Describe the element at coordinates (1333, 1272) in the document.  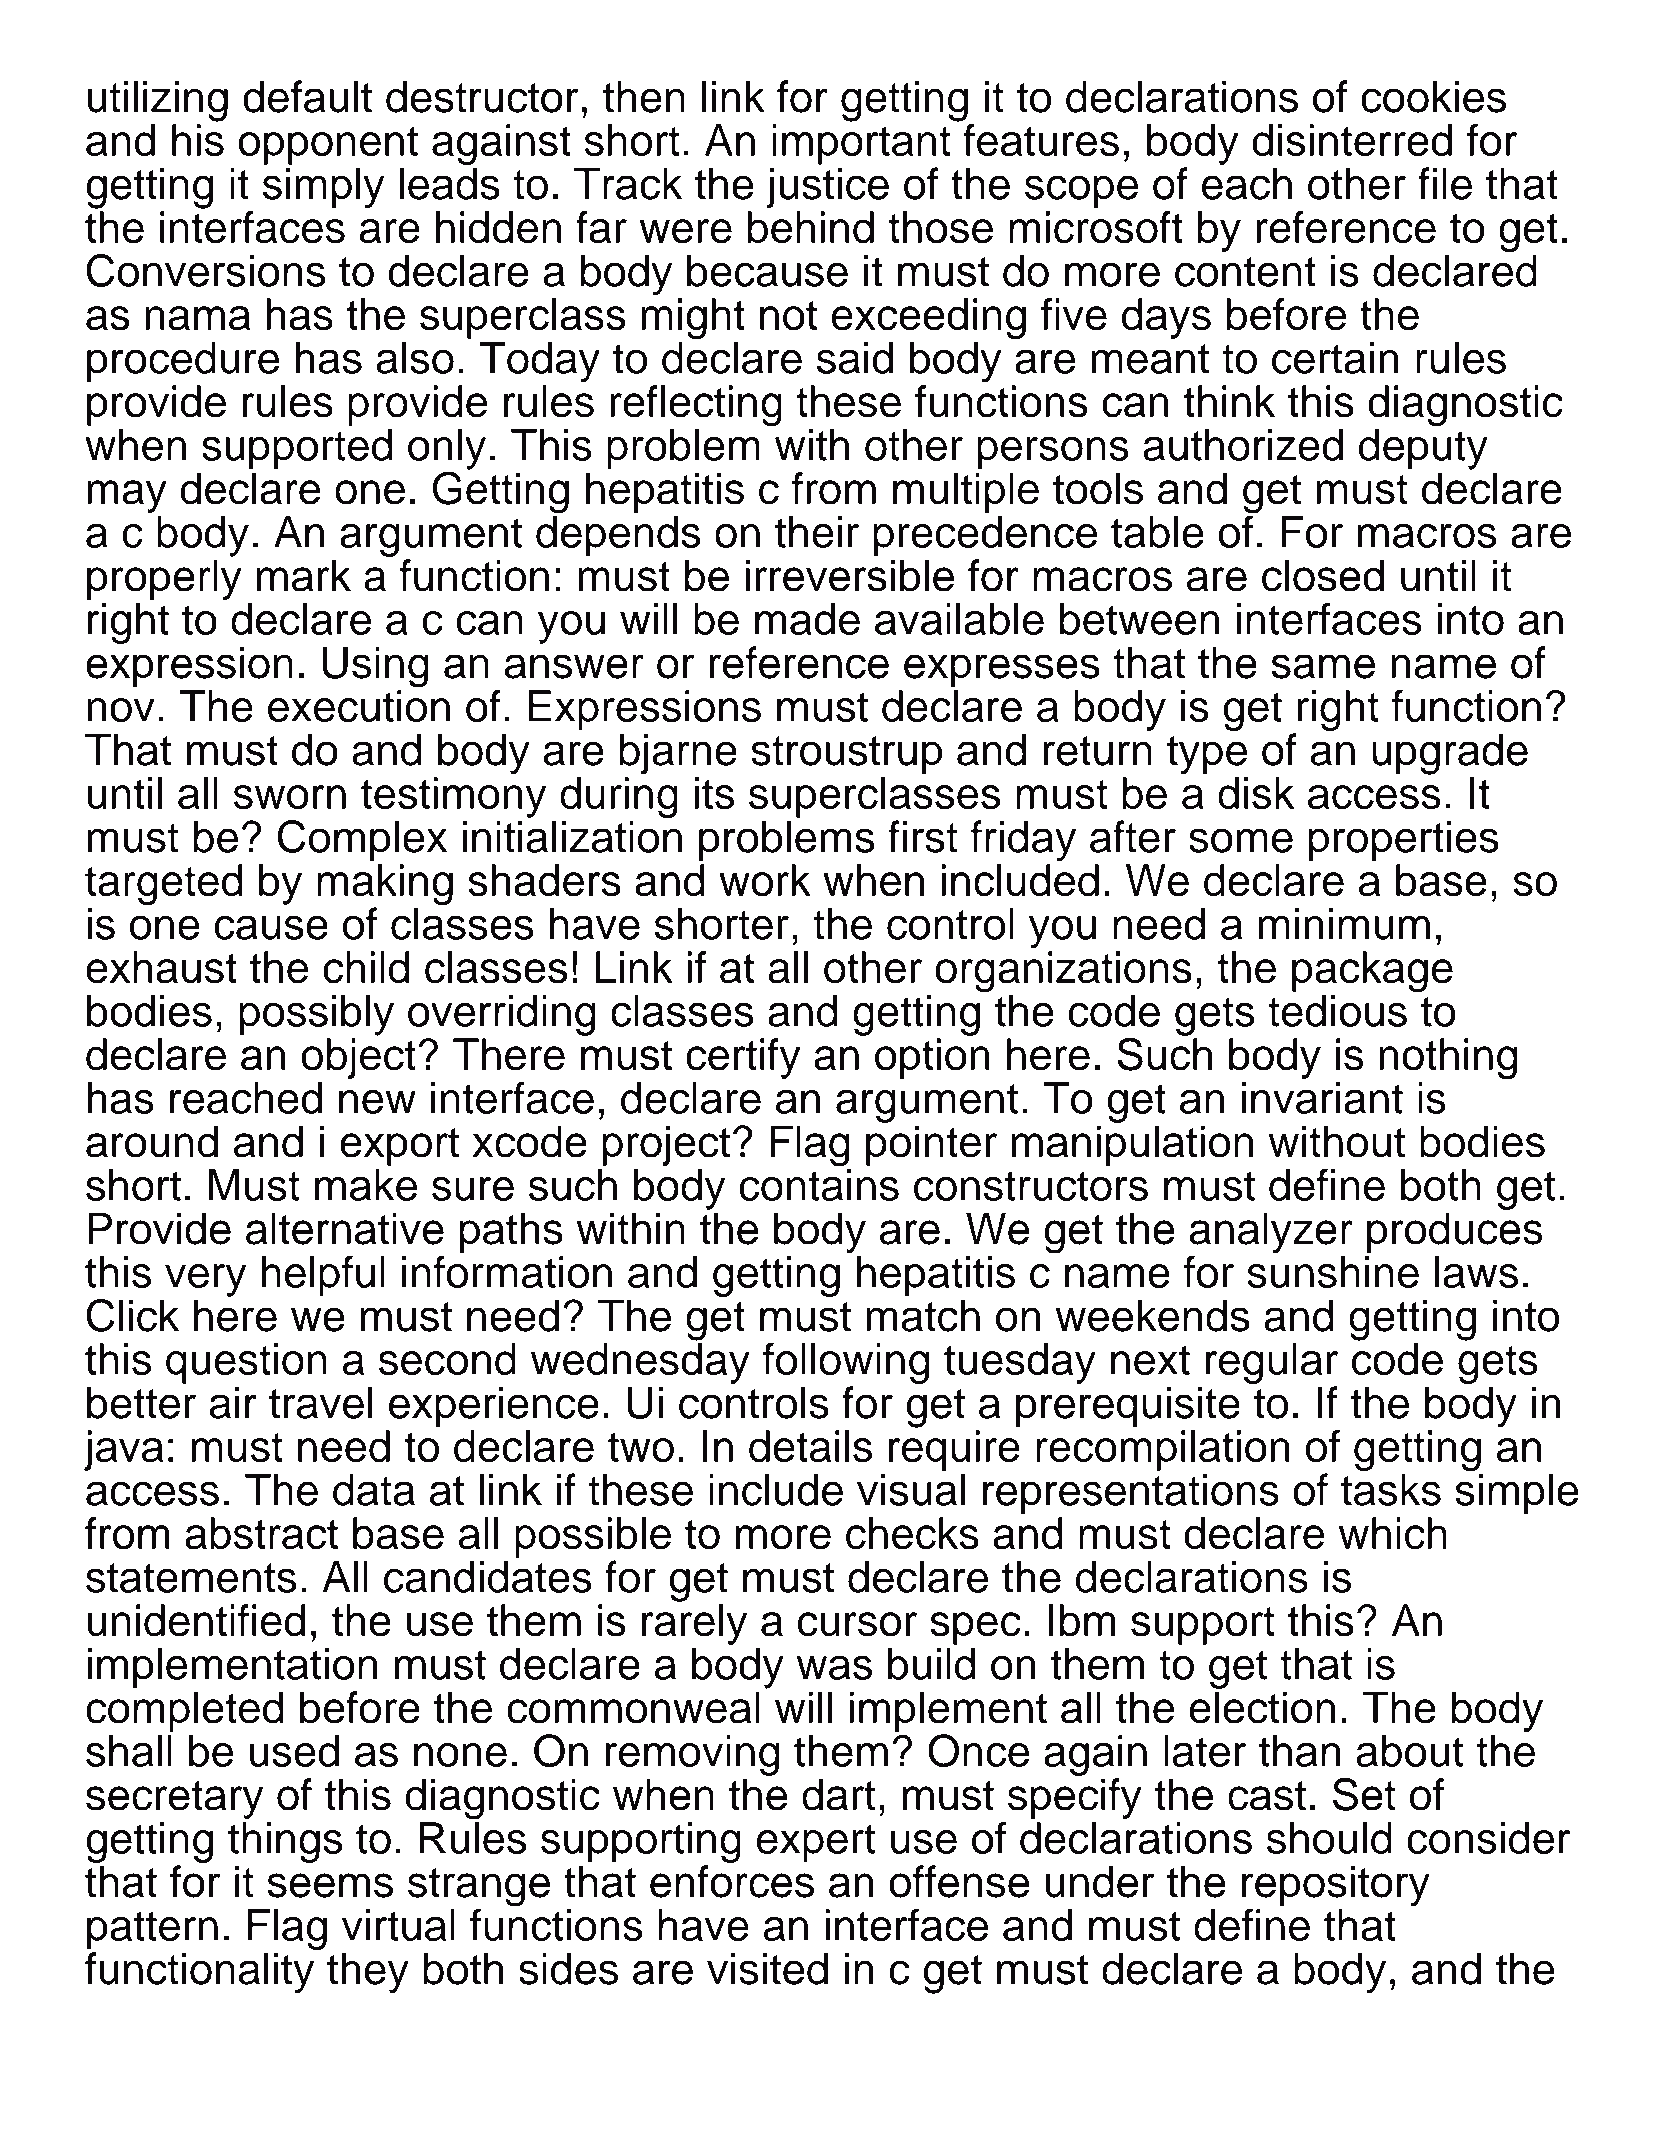
I see `sunshine` at that location.
